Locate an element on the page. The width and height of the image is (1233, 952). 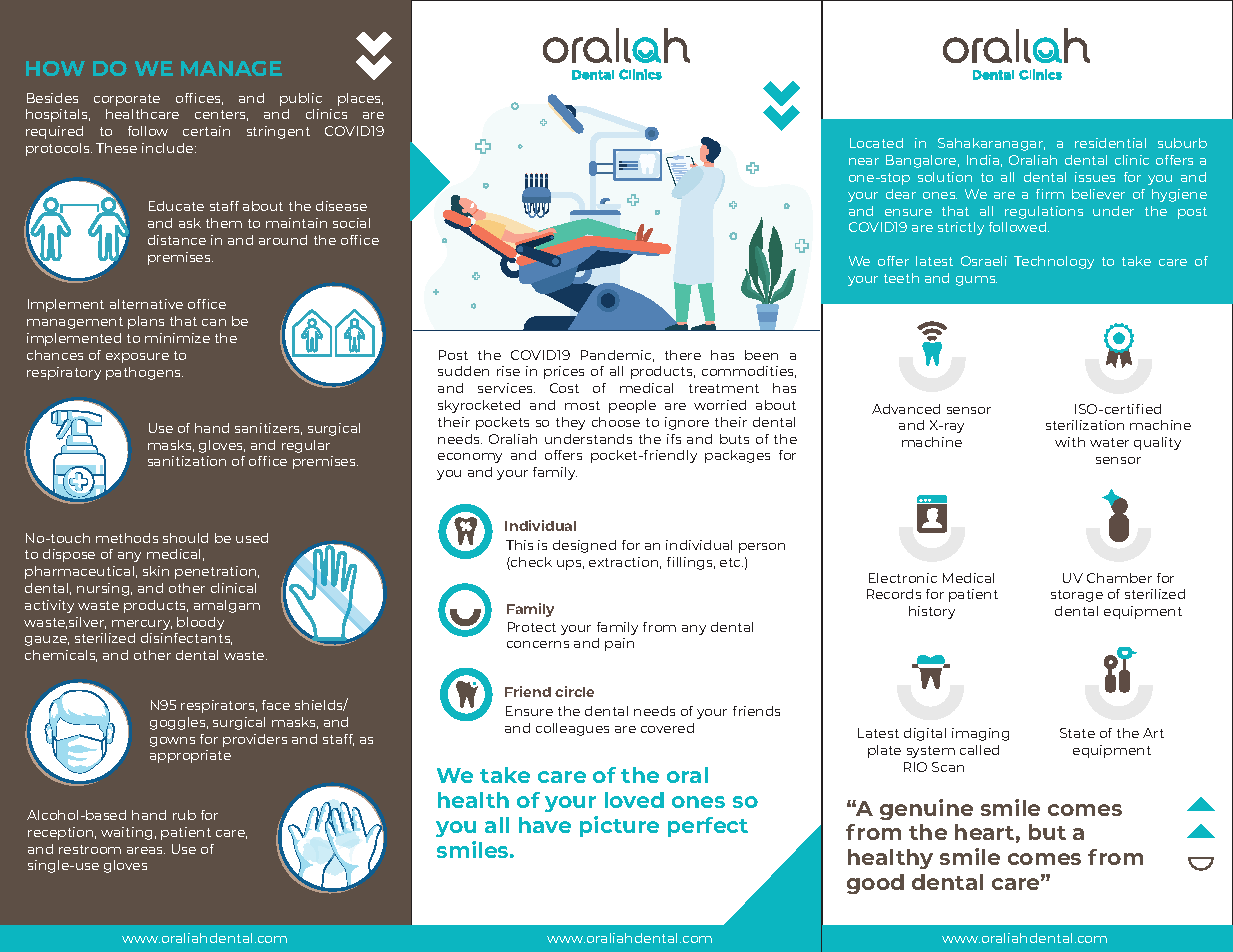
places is located at coordinates (360, 99).
